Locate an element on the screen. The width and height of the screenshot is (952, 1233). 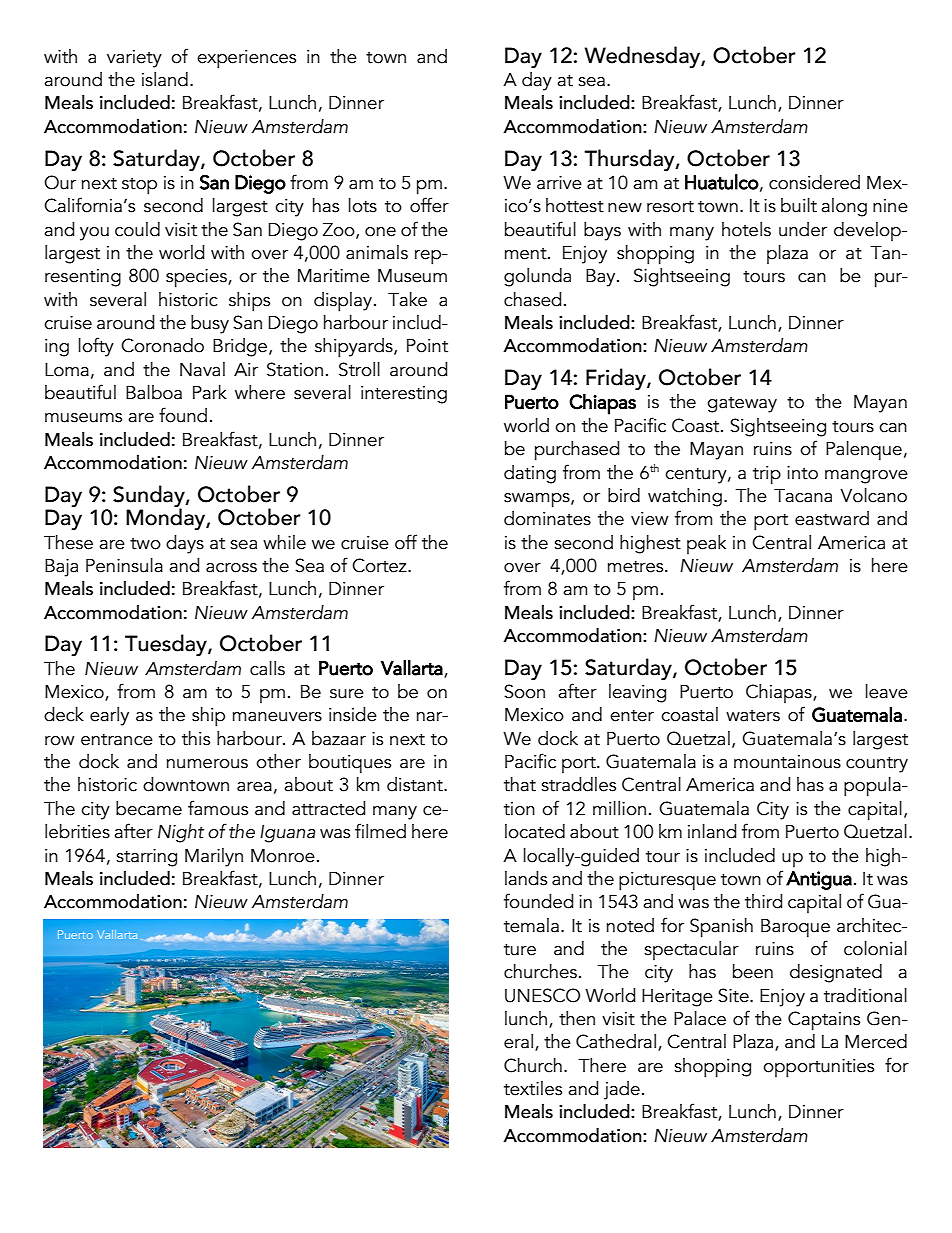
considered is located at coordinates (814, 182).
